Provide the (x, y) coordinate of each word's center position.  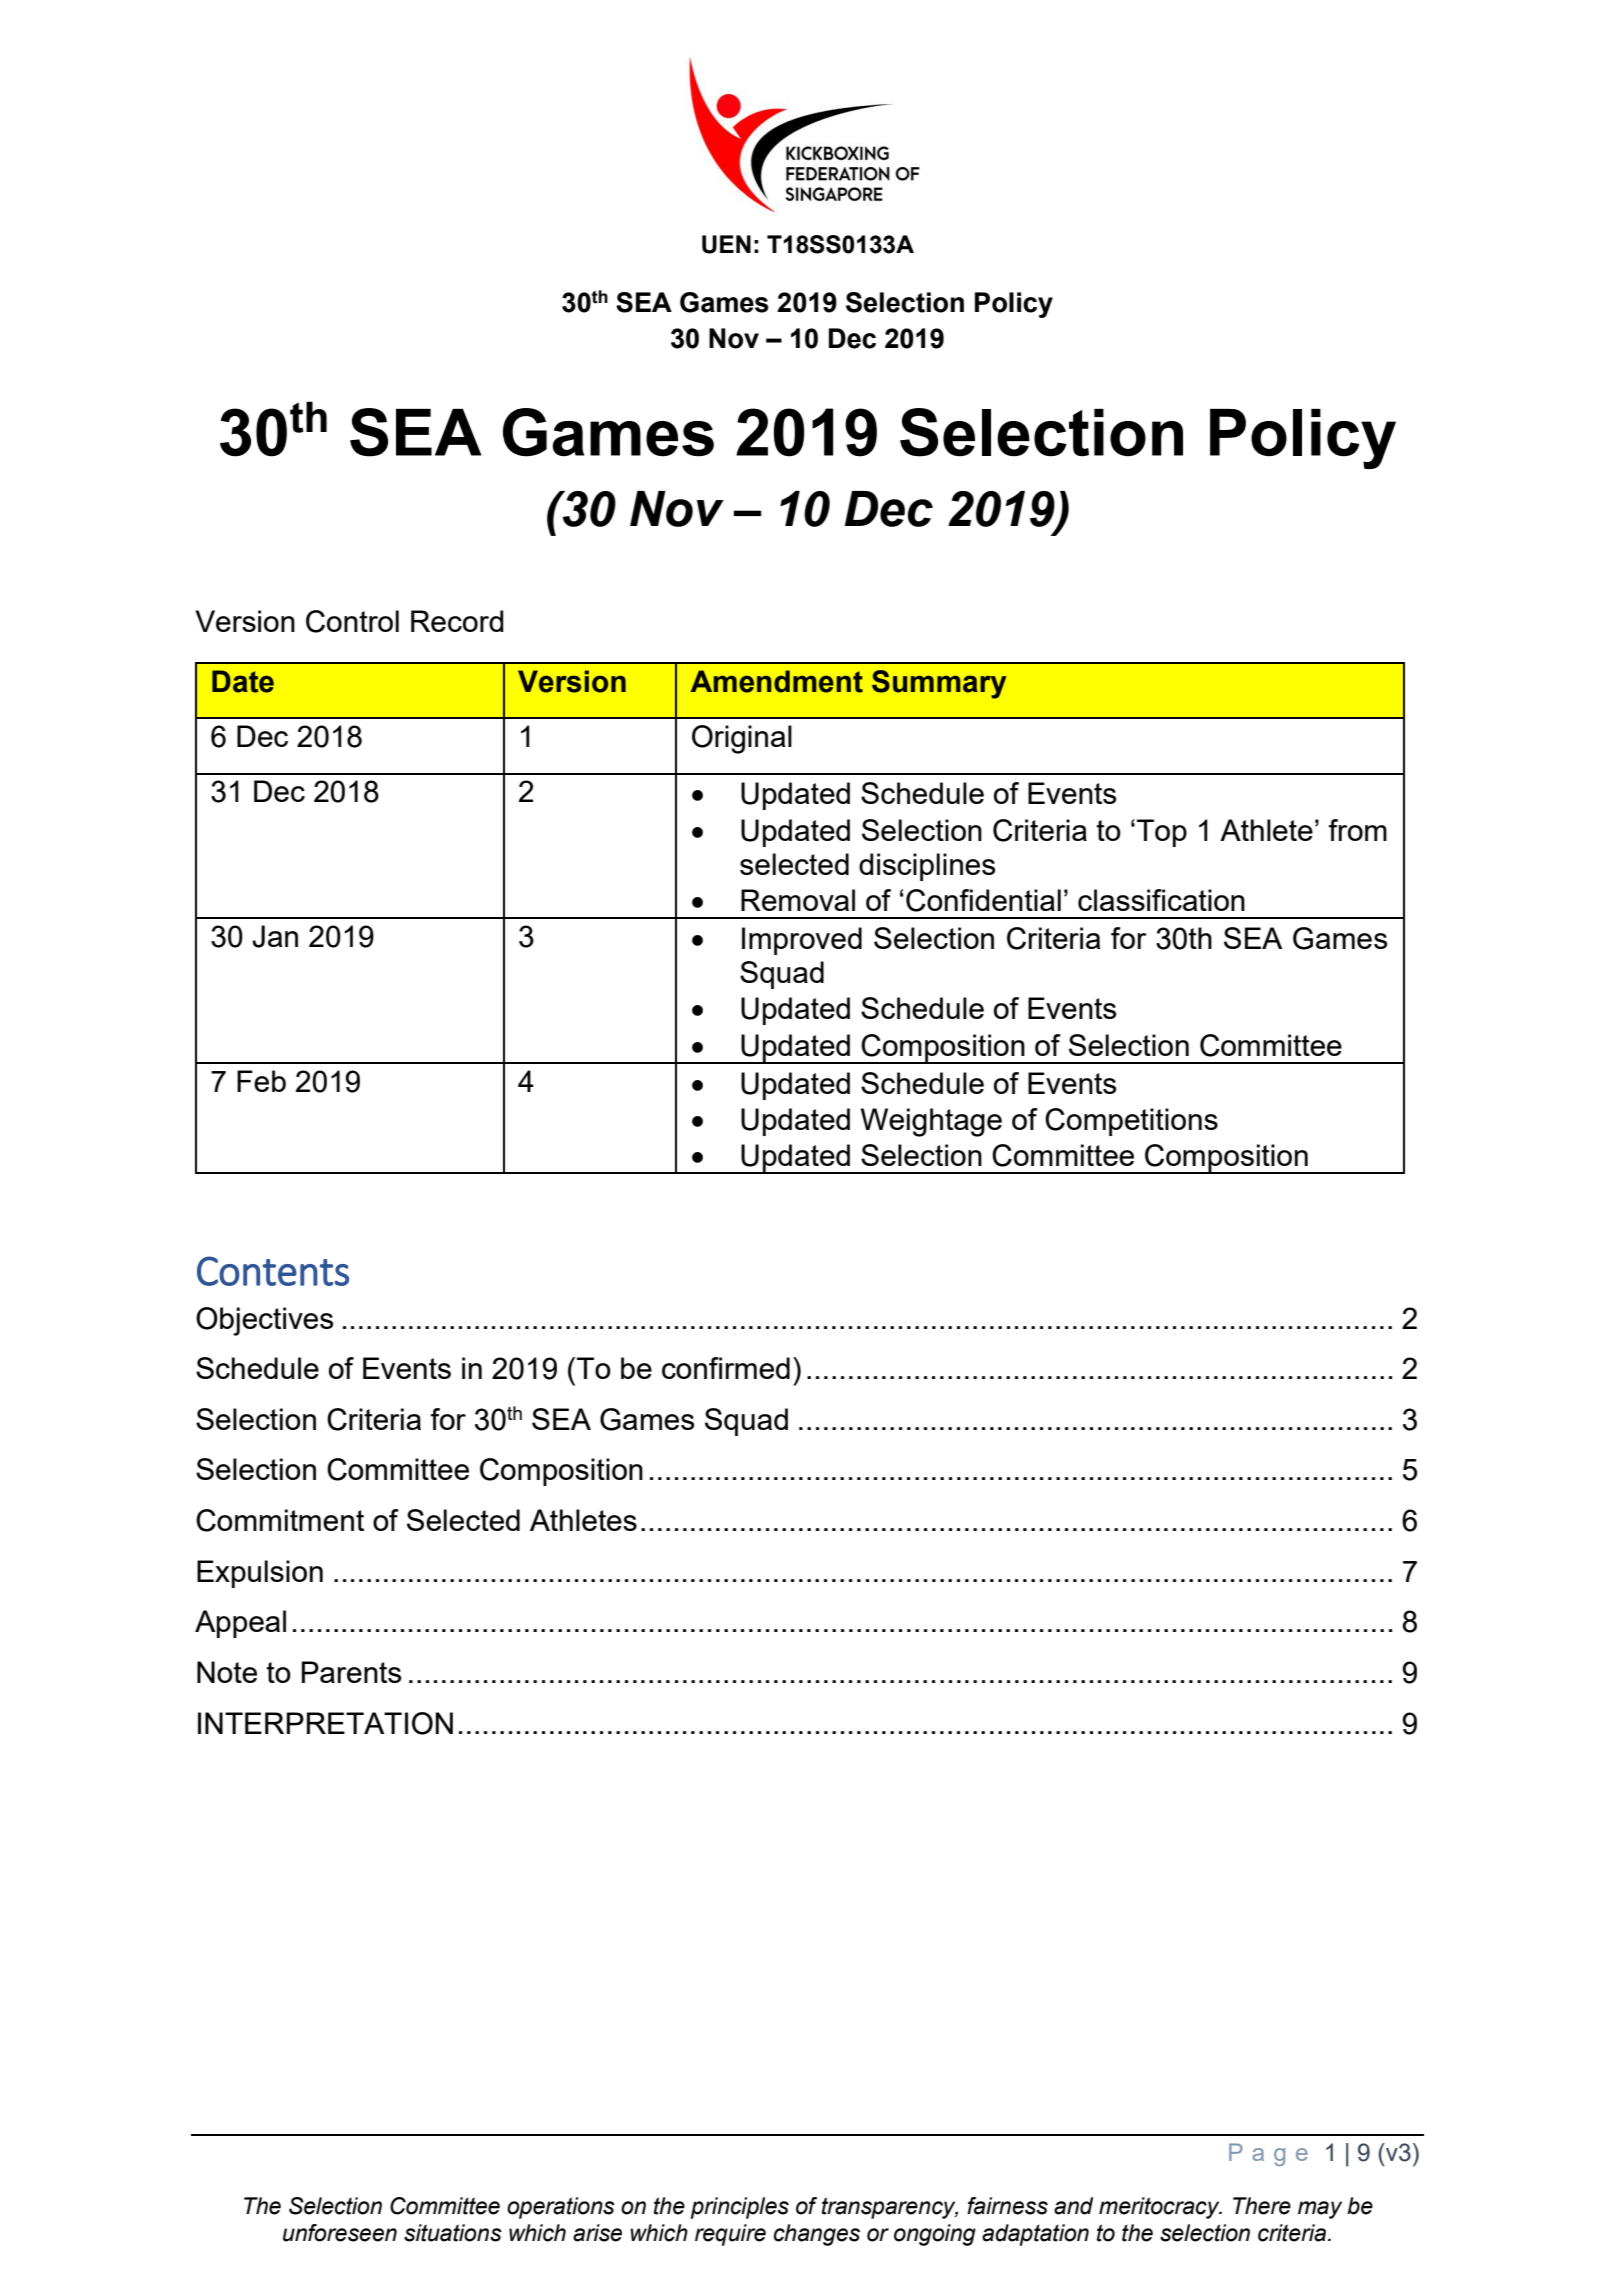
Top (1162, 833)
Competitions (1131, 1122)
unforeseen (340, 2233)
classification (1161, 900)
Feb (261, 1081)
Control (352, 621)
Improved (802, 941)
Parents (351, 1672)
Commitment (280, 1520)
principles (740, 2208)
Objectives (264, 1321)
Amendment (777, 681)
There (1262, 2206)
